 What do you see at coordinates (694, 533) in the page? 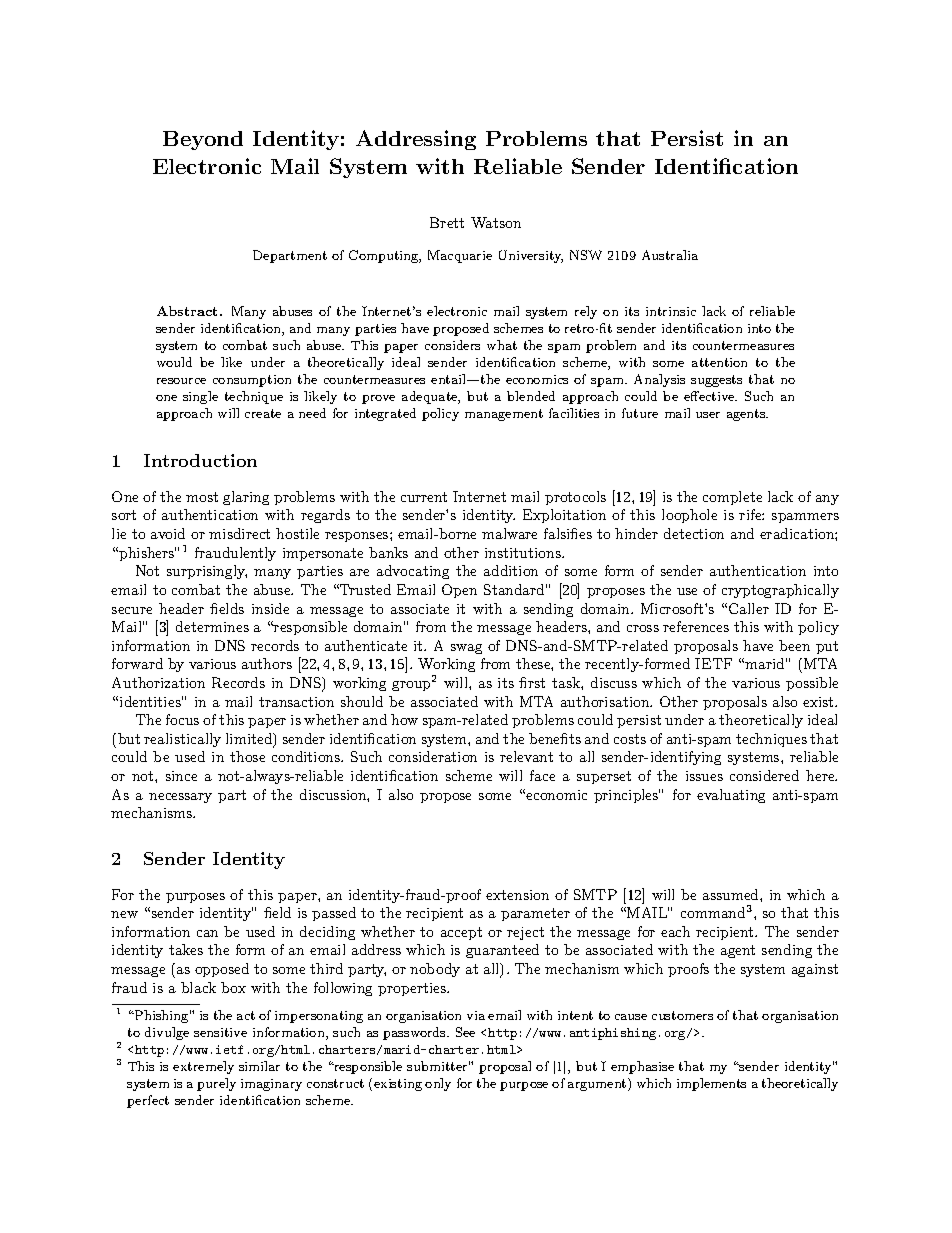
I see `detection` at bounding box center [694, 533].
